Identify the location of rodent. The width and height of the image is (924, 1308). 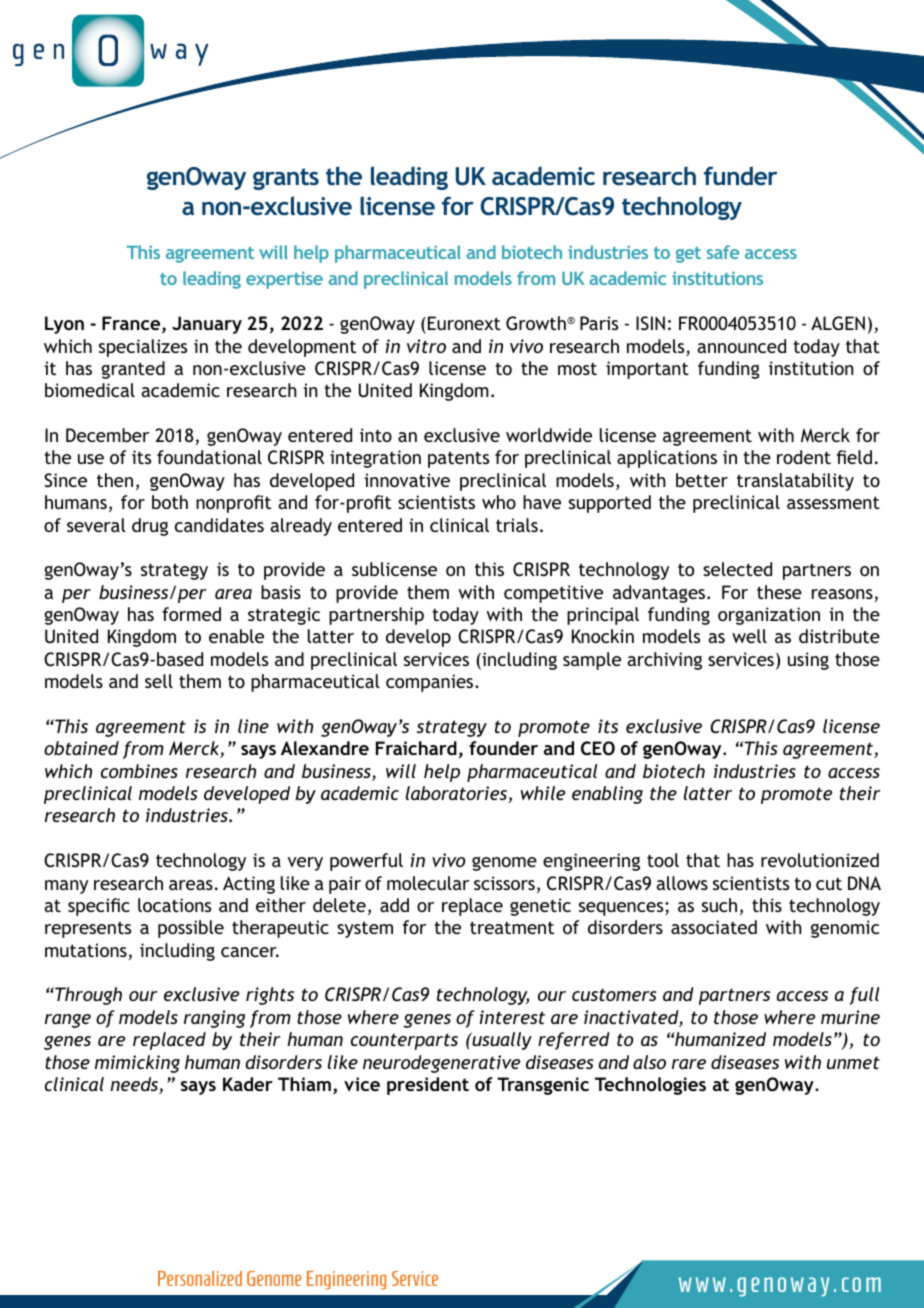
(804, 457).
